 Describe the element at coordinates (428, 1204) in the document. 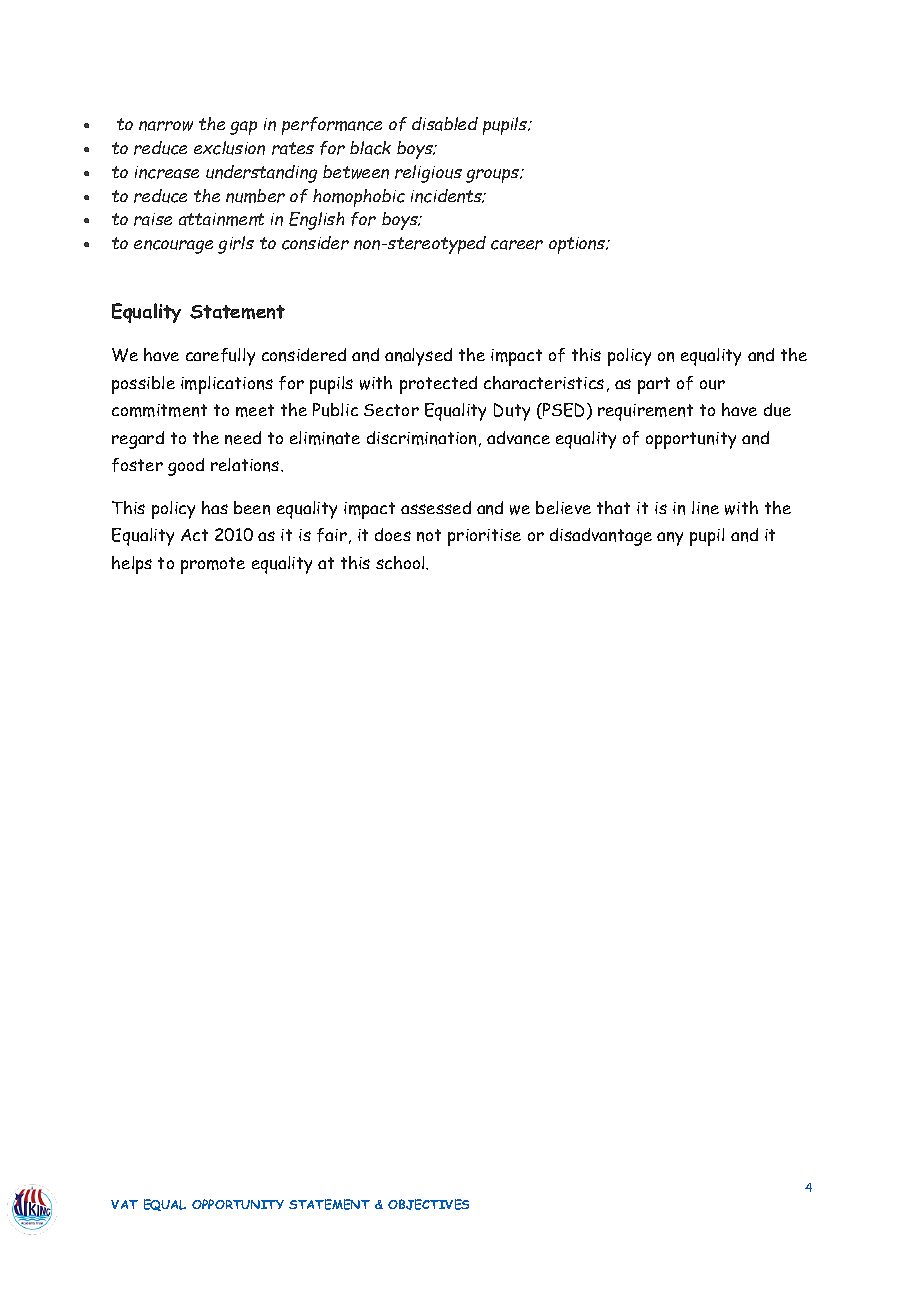

I see `OBJECTIVES` at that location.
